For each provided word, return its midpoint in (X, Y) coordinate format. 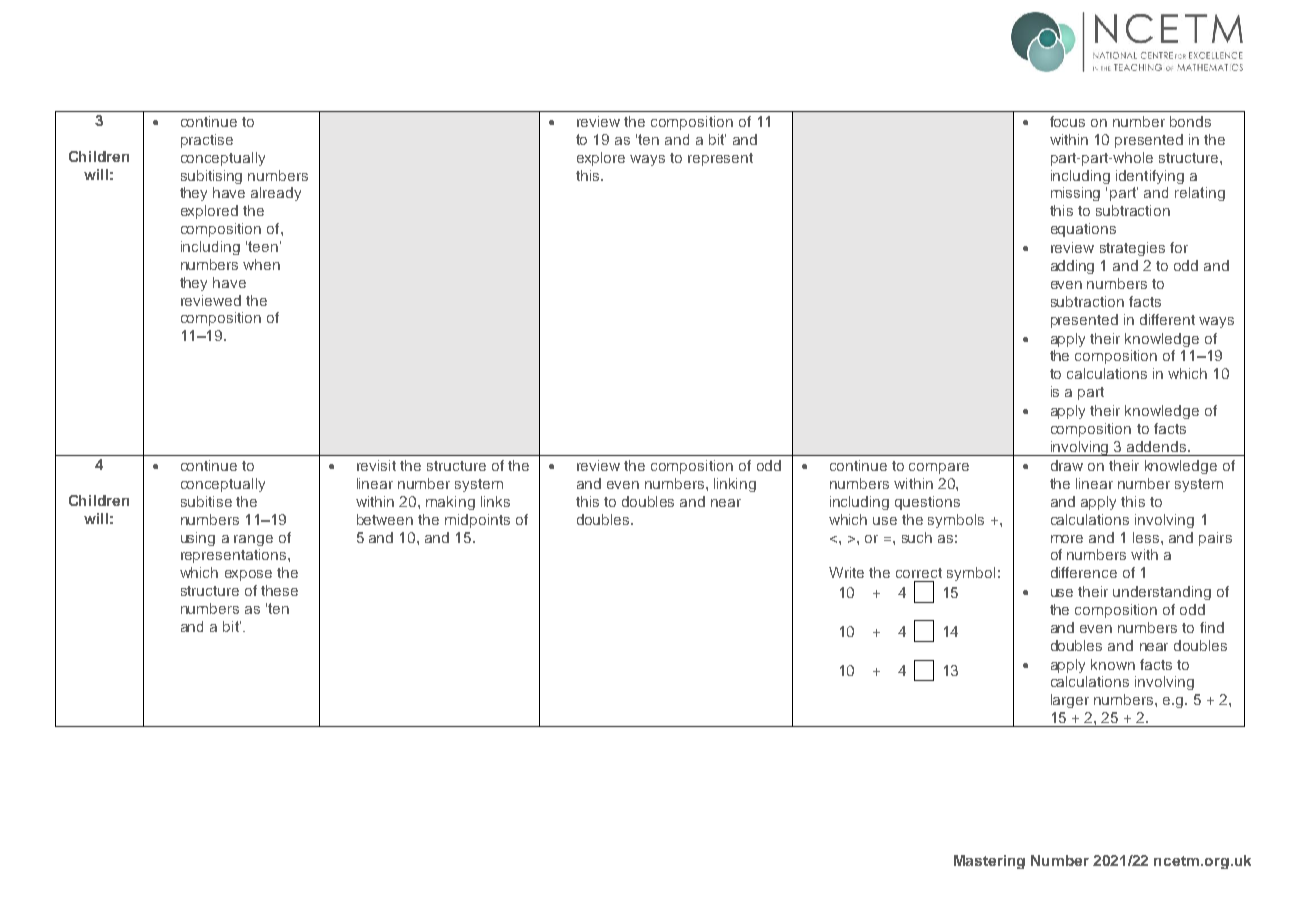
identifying (1150, 177)
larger (1070, 701)
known (1113, 664)
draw (1067, 465)
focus (1067, 121)
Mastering (989, 862)
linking (735, 485)
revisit (376, 465)
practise (207, 141)
